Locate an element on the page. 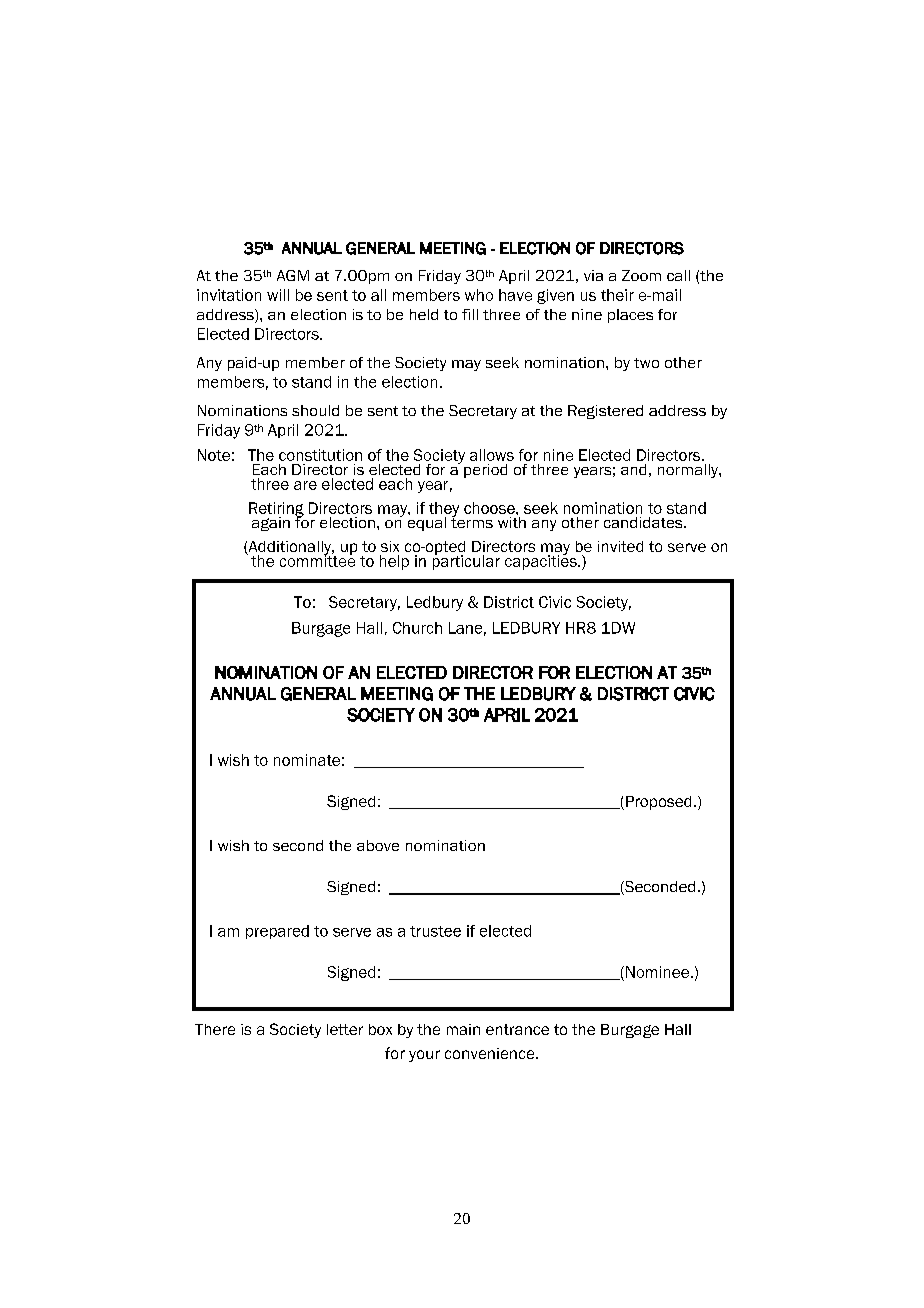  invited is located at coordinates (620, 546).
